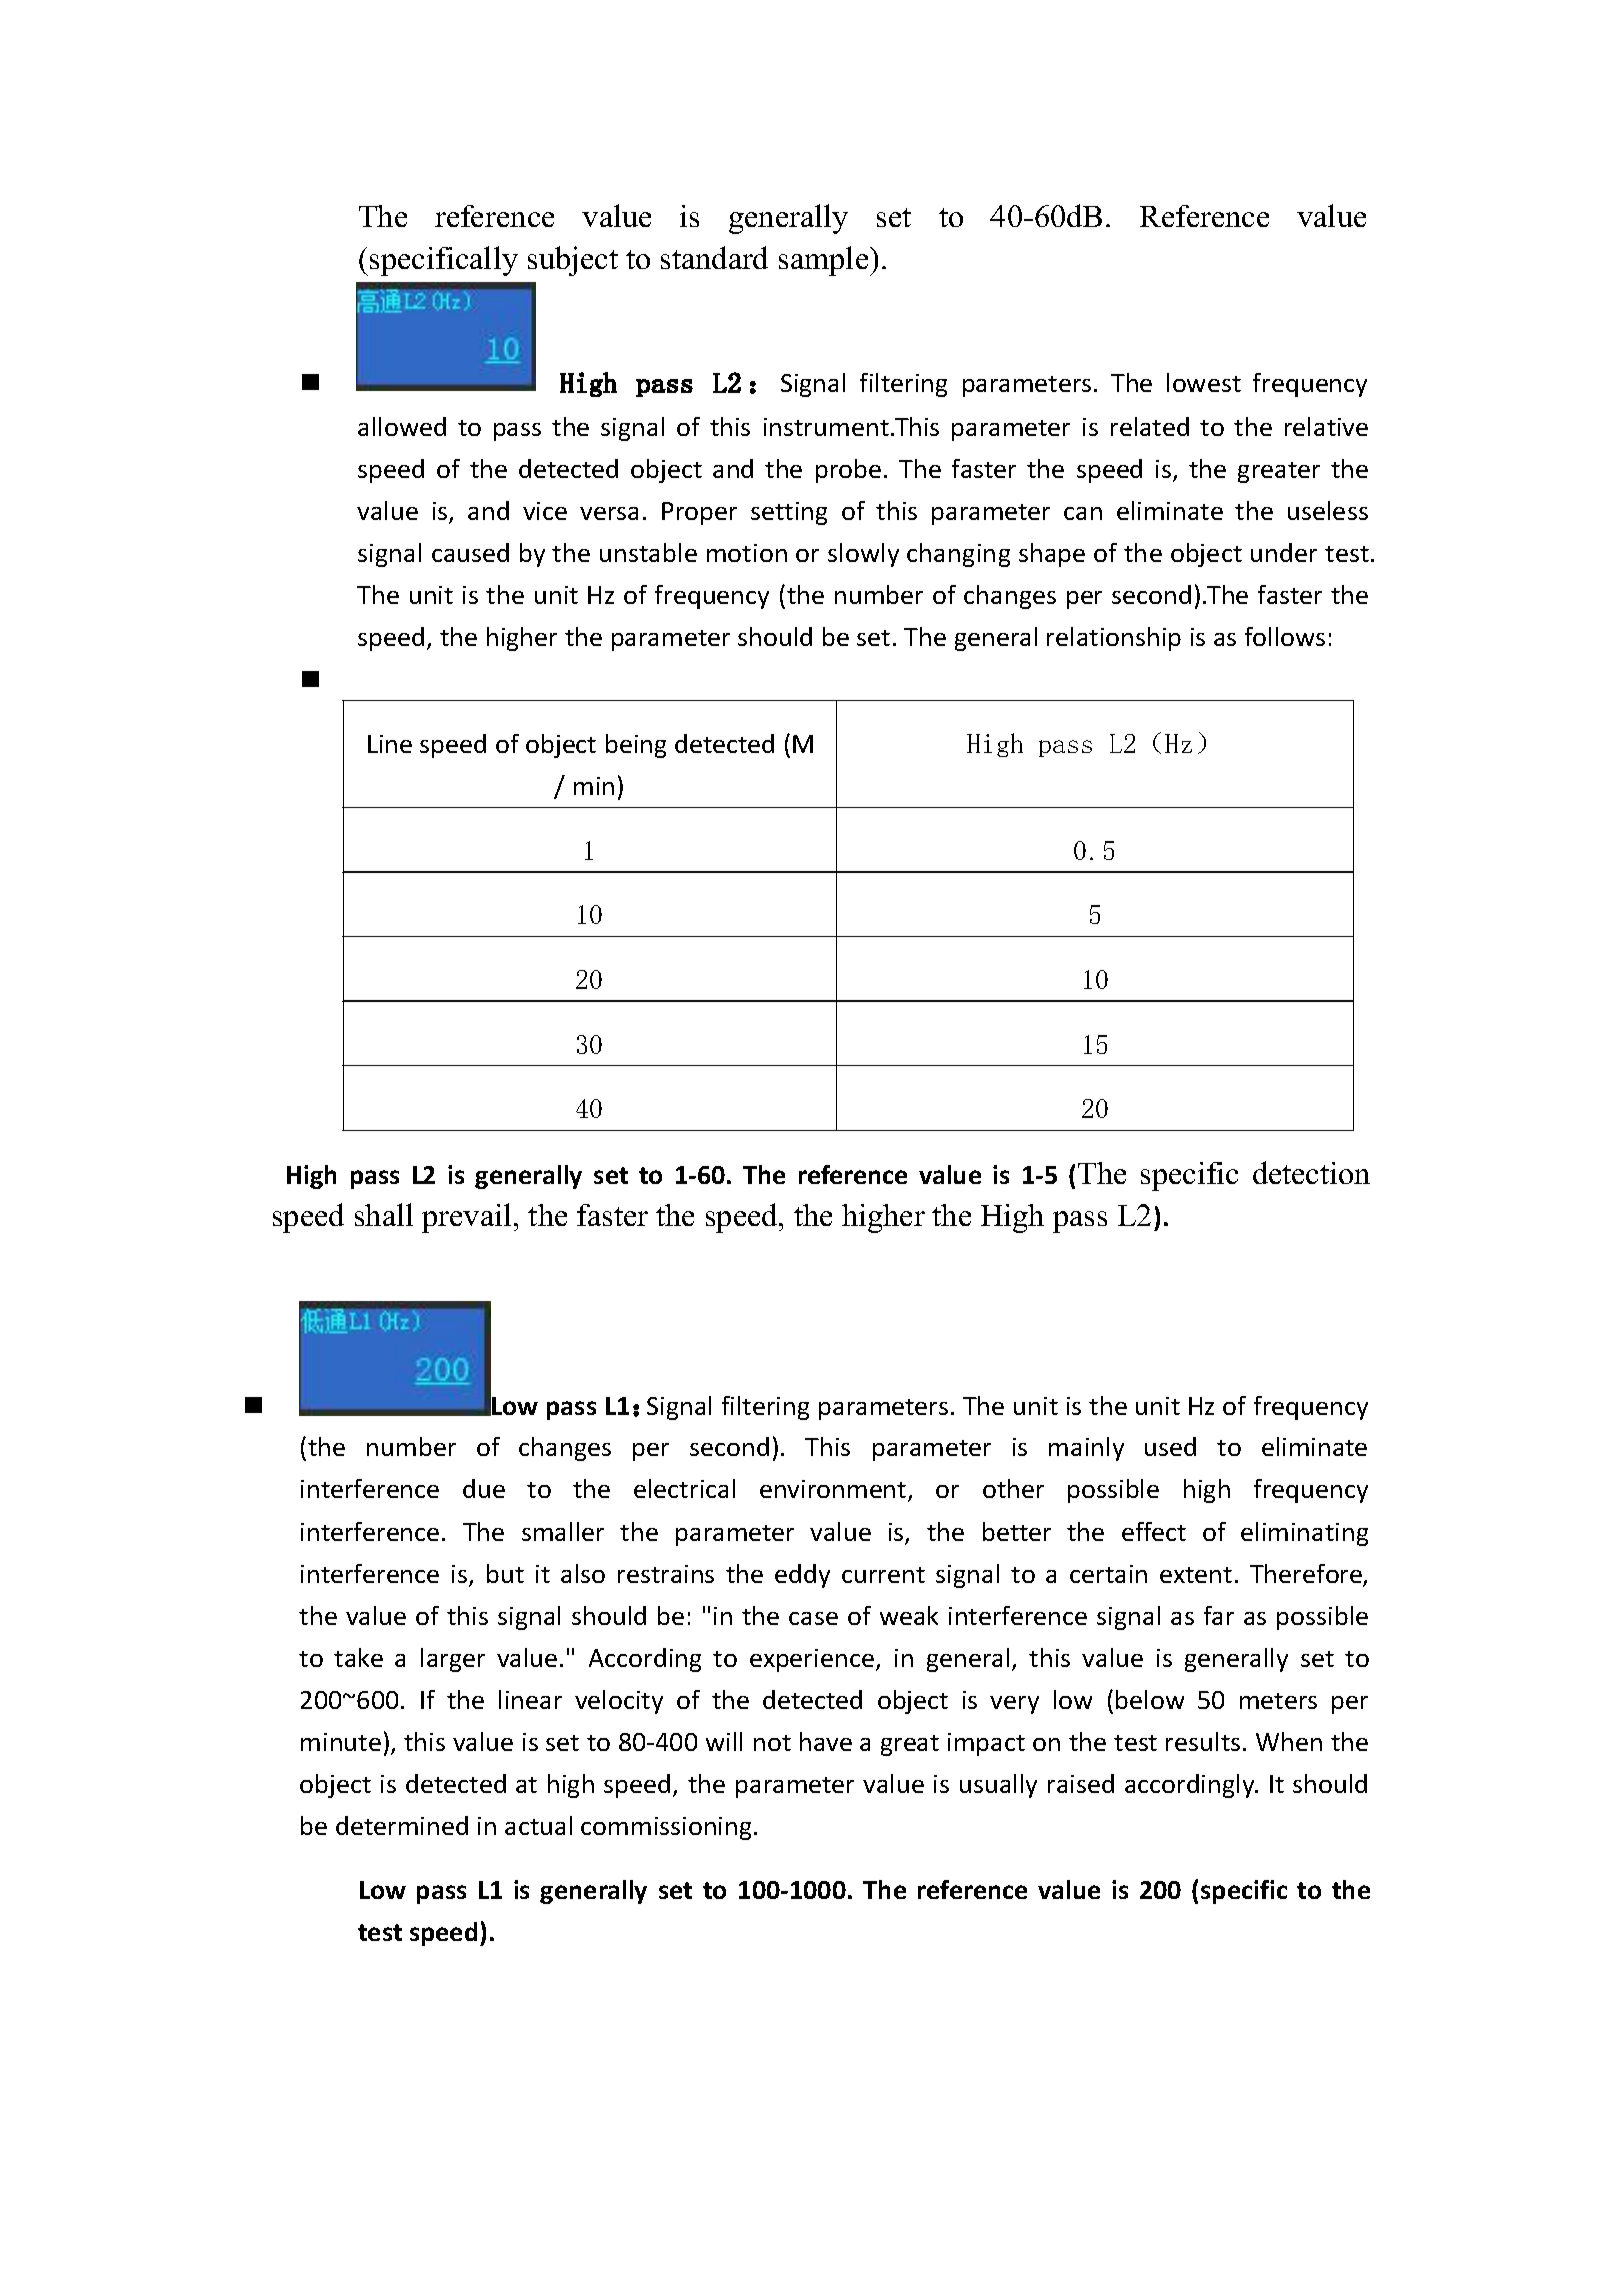 The width and height of the screenshot is (1608, 2274). Describe the element at coordinates (402, 1825) in the screenshot. I see `determined` at that location.
